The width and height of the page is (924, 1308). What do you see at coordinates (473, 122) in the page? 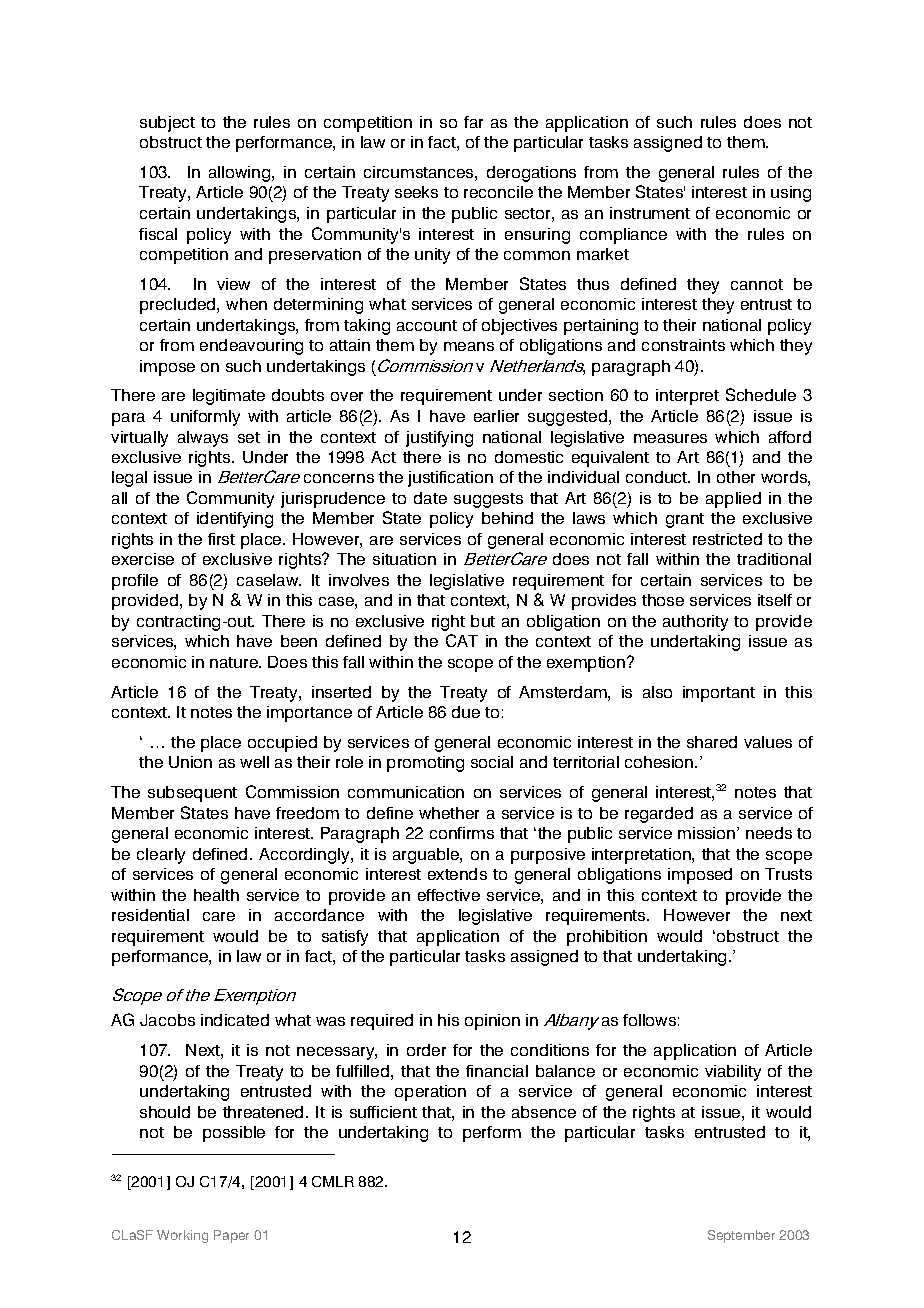
I see `far` at bounding box center [473, 122].
